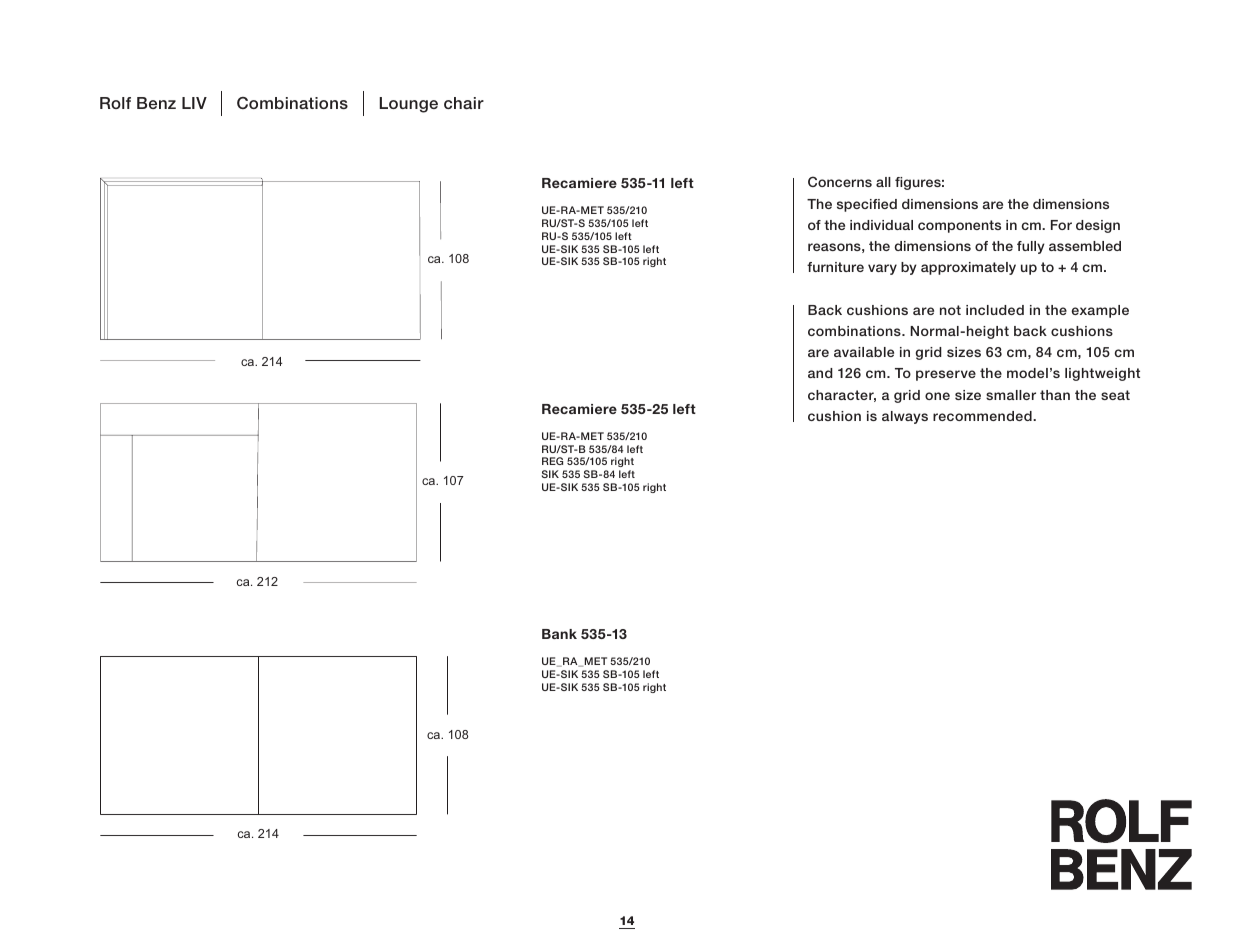 This page has height=952, width=1254. What do you see at coordinates (1055, 395) in the page?
I see `than` at bounding box center [1055, 395].
